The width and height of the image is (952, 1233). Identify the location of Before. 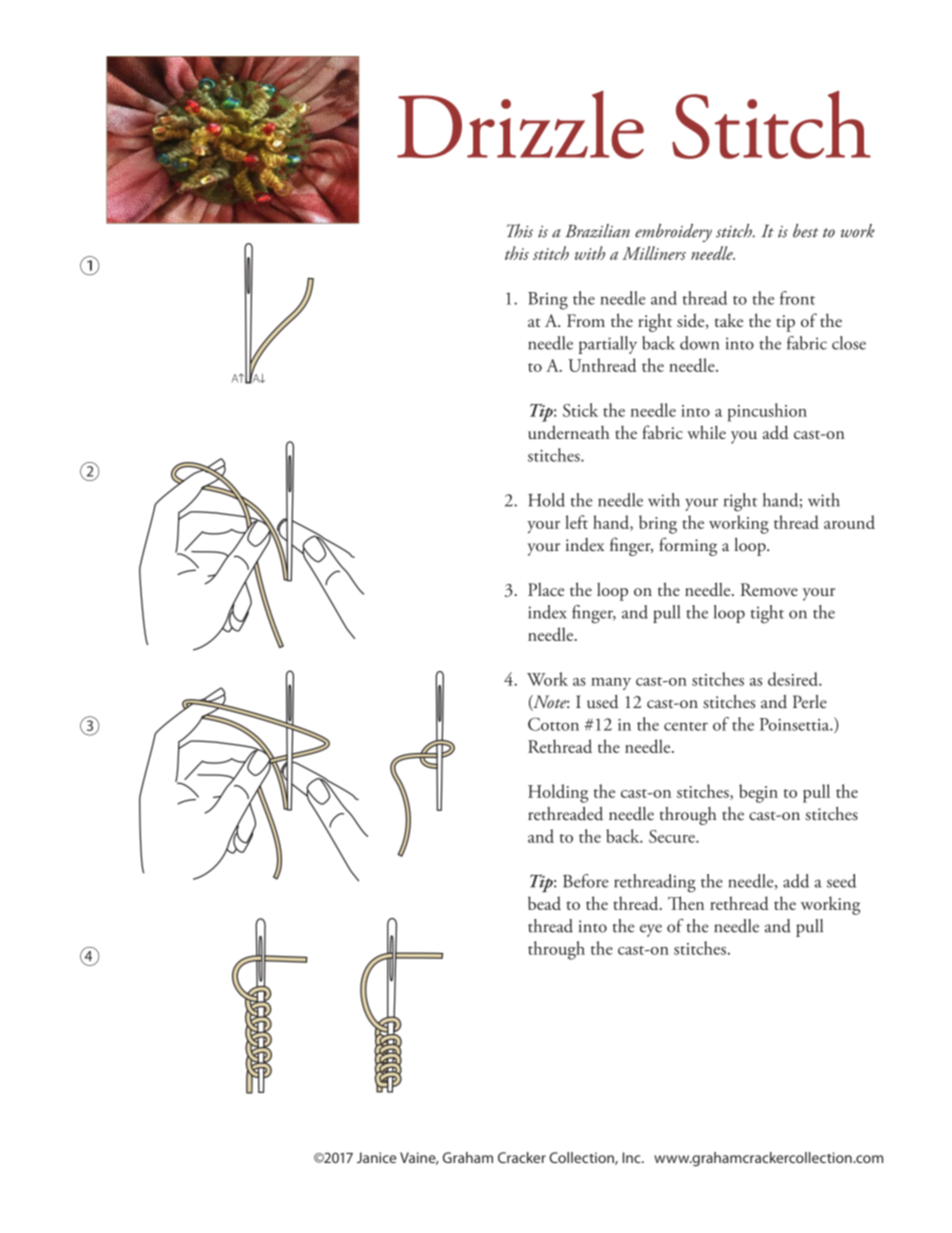
(586, 881).
